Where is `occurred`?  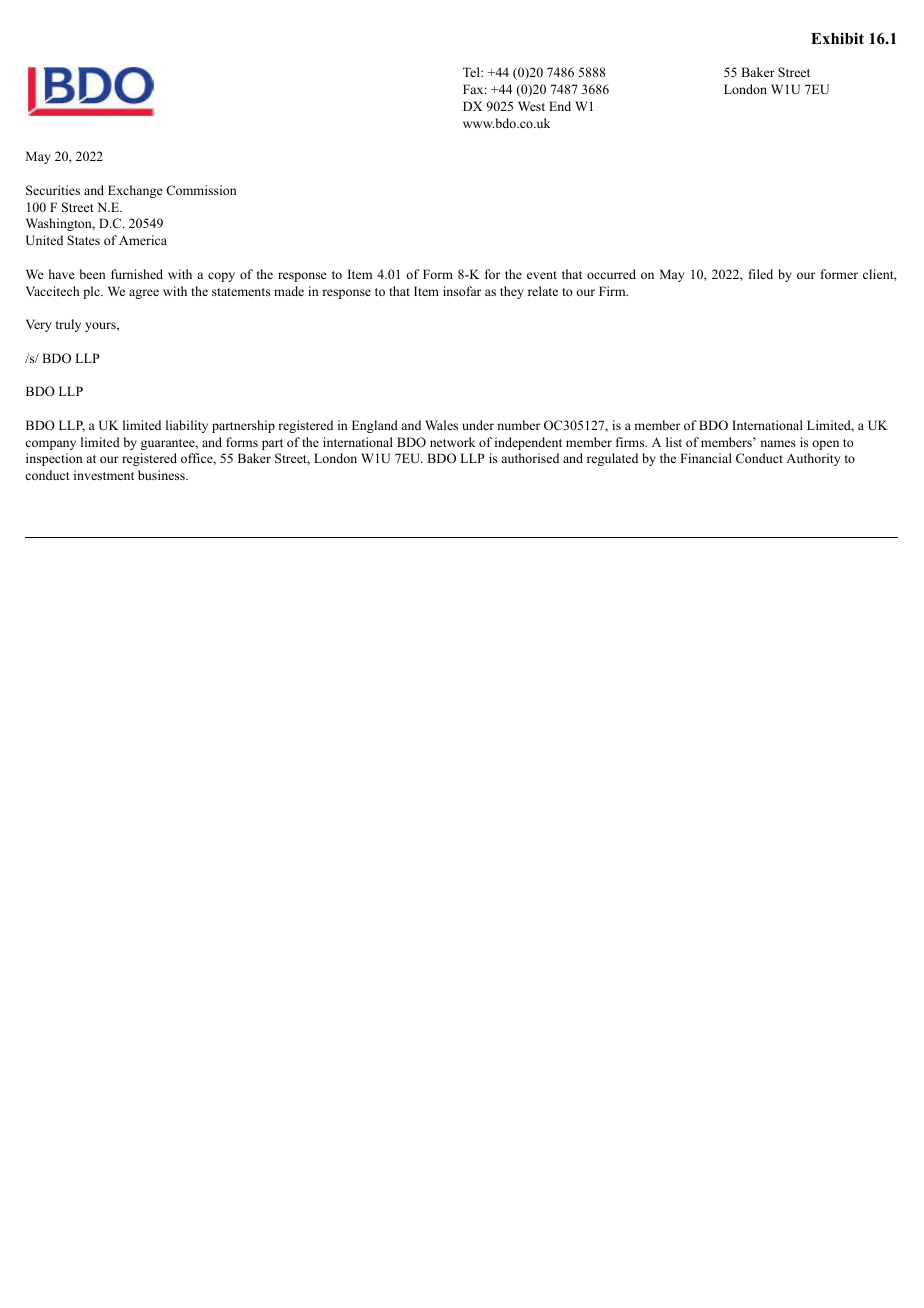 occurred is located at coordinates (611, 274).
